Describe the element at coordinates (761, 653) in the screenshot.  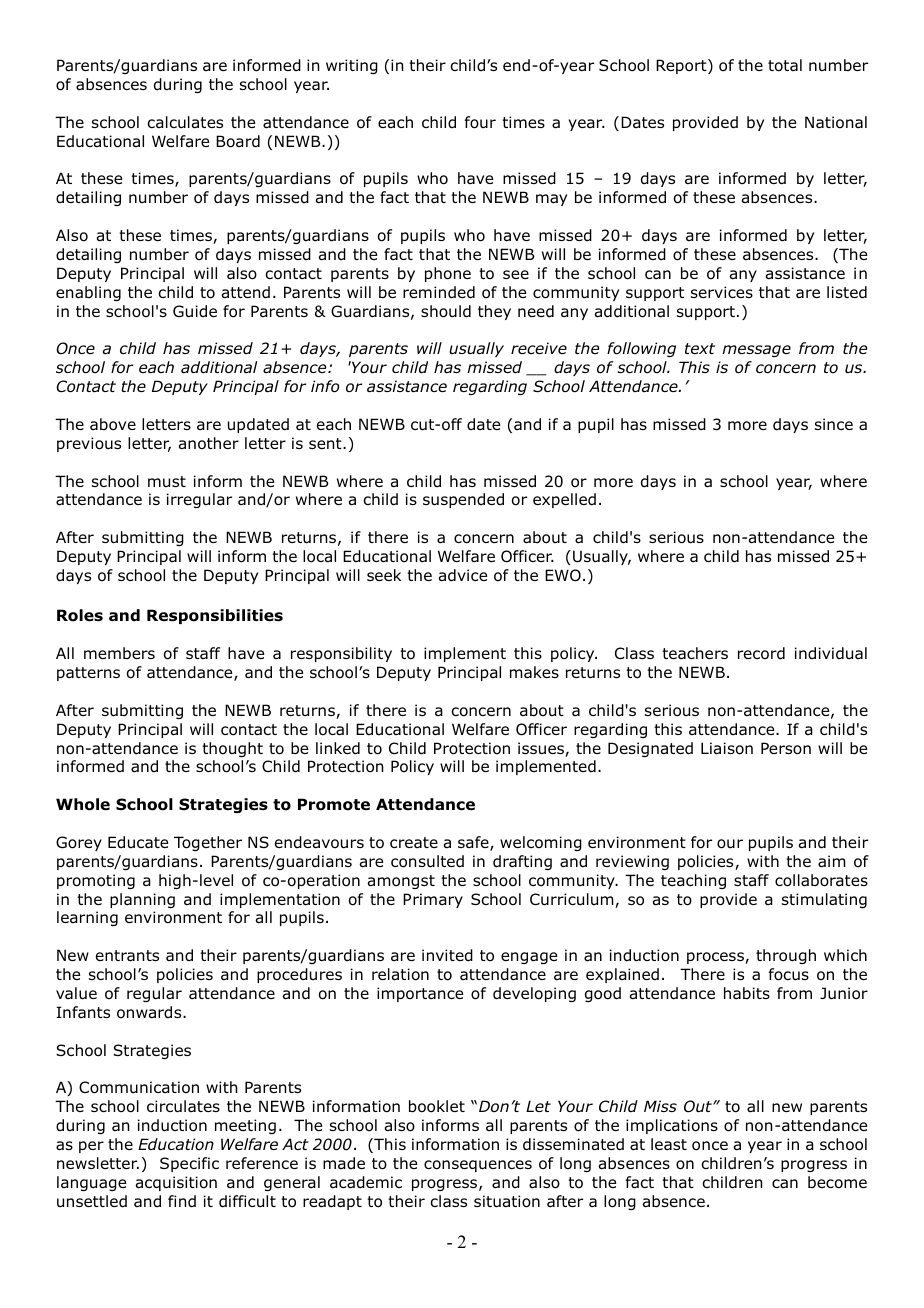
I see `record` at that location.
